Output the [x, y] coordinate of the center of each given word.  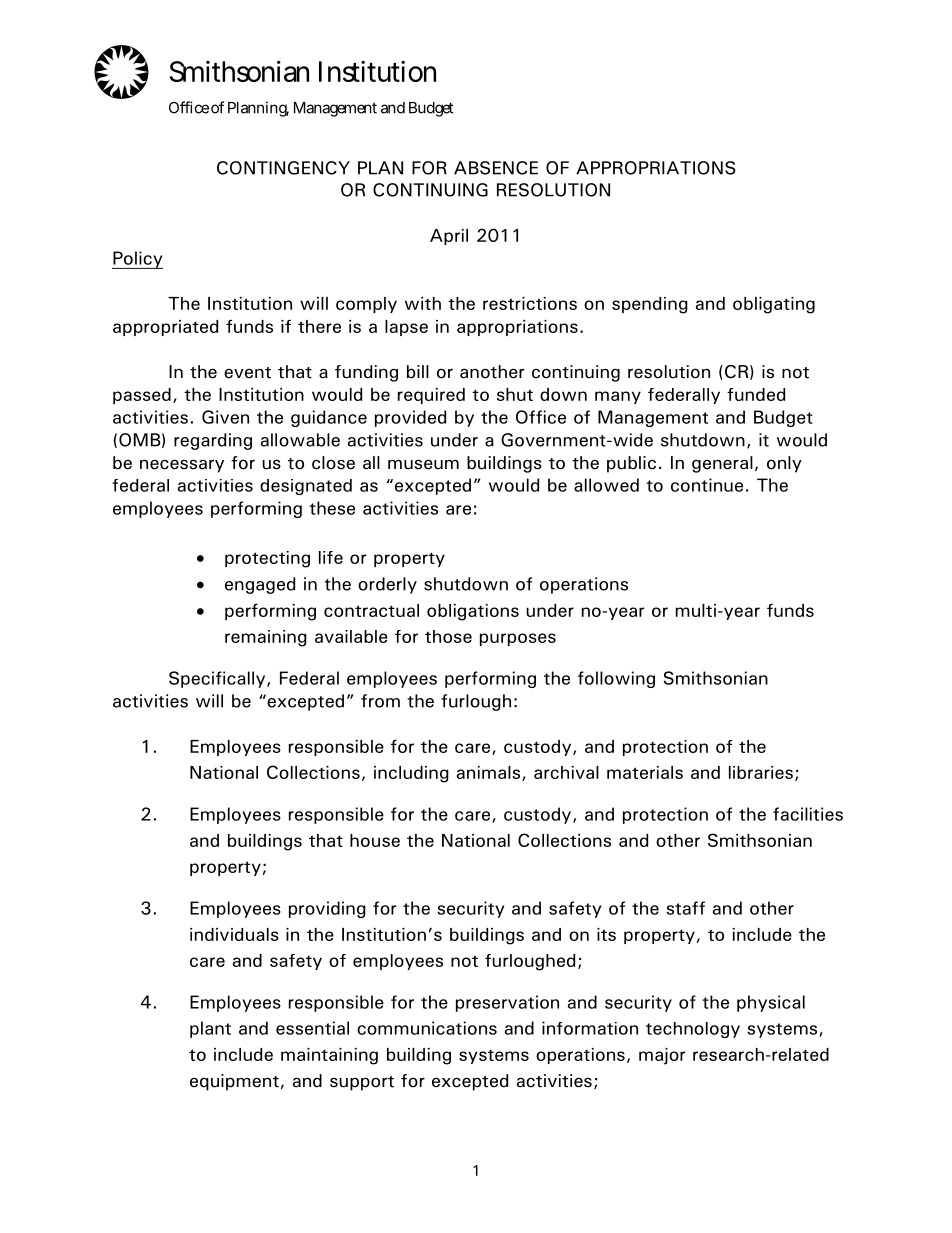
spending [650, 305]
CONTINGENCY [283, 168]
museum [423, 464]
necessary [182, 466]
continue [707, 485]
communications [427, 1028]
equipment [234, 1082]
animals [488, 772]
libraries [761, 772]
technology [693, 1030]
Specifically [218, 679]
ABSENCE [496, 168]
